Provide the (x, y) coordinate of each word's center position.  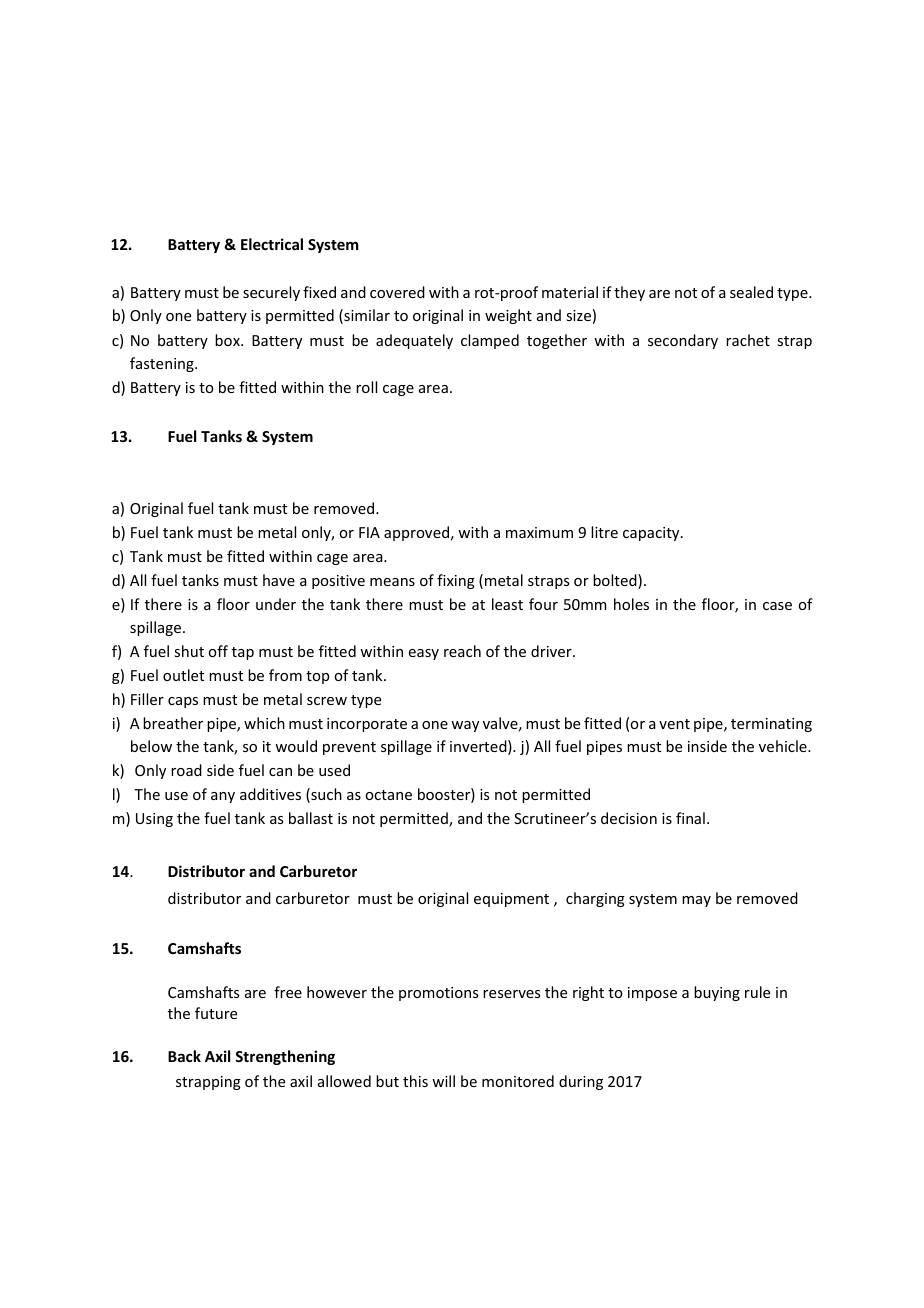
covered (397, 292)
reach (462, 651)
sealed (751, 292)
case (777, 606)
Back (184, 1056)
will (443, 1081)
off (218, 651)
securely (271, 293)
